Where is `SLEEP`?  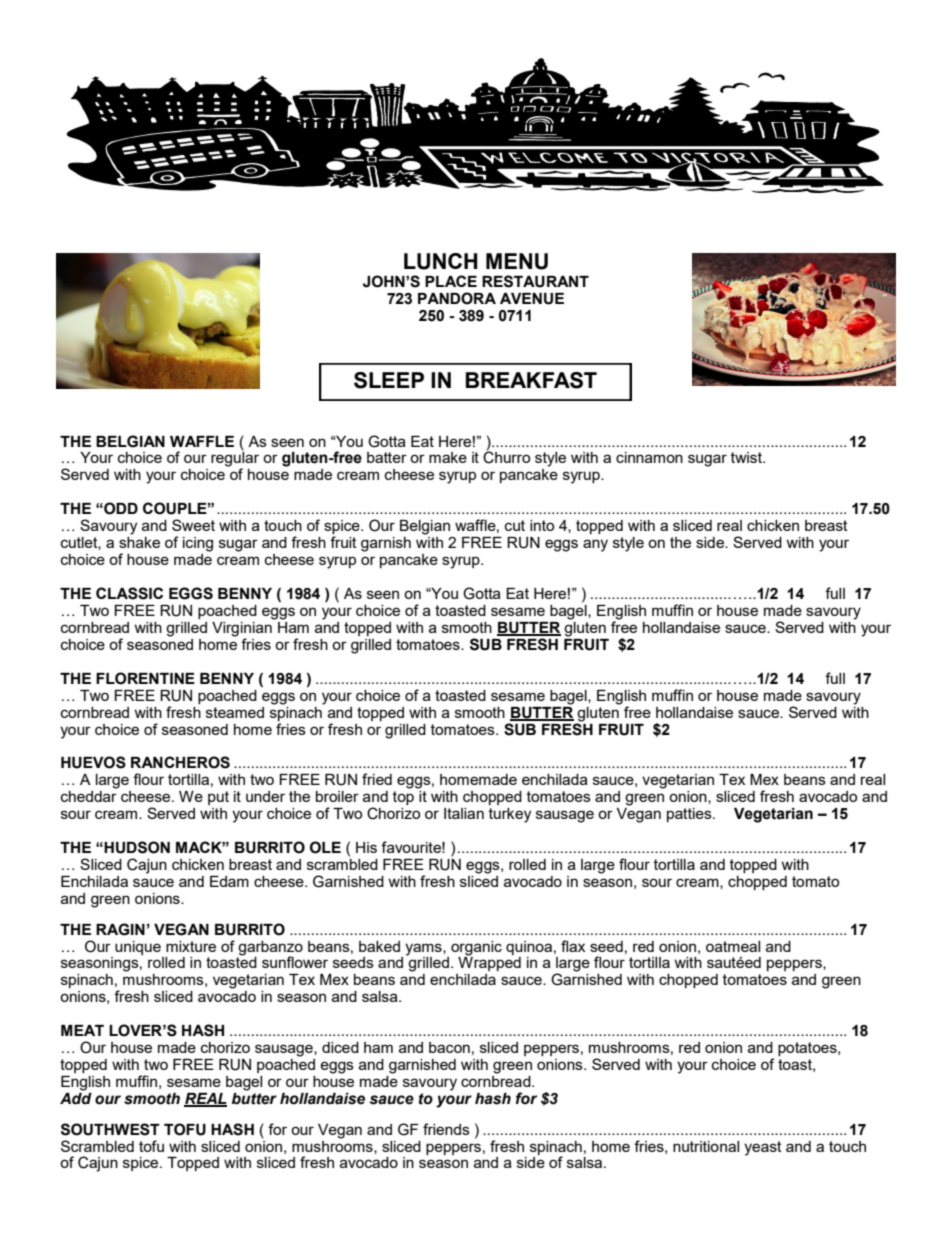 SLEEP is located at coordinates (389, 380).
